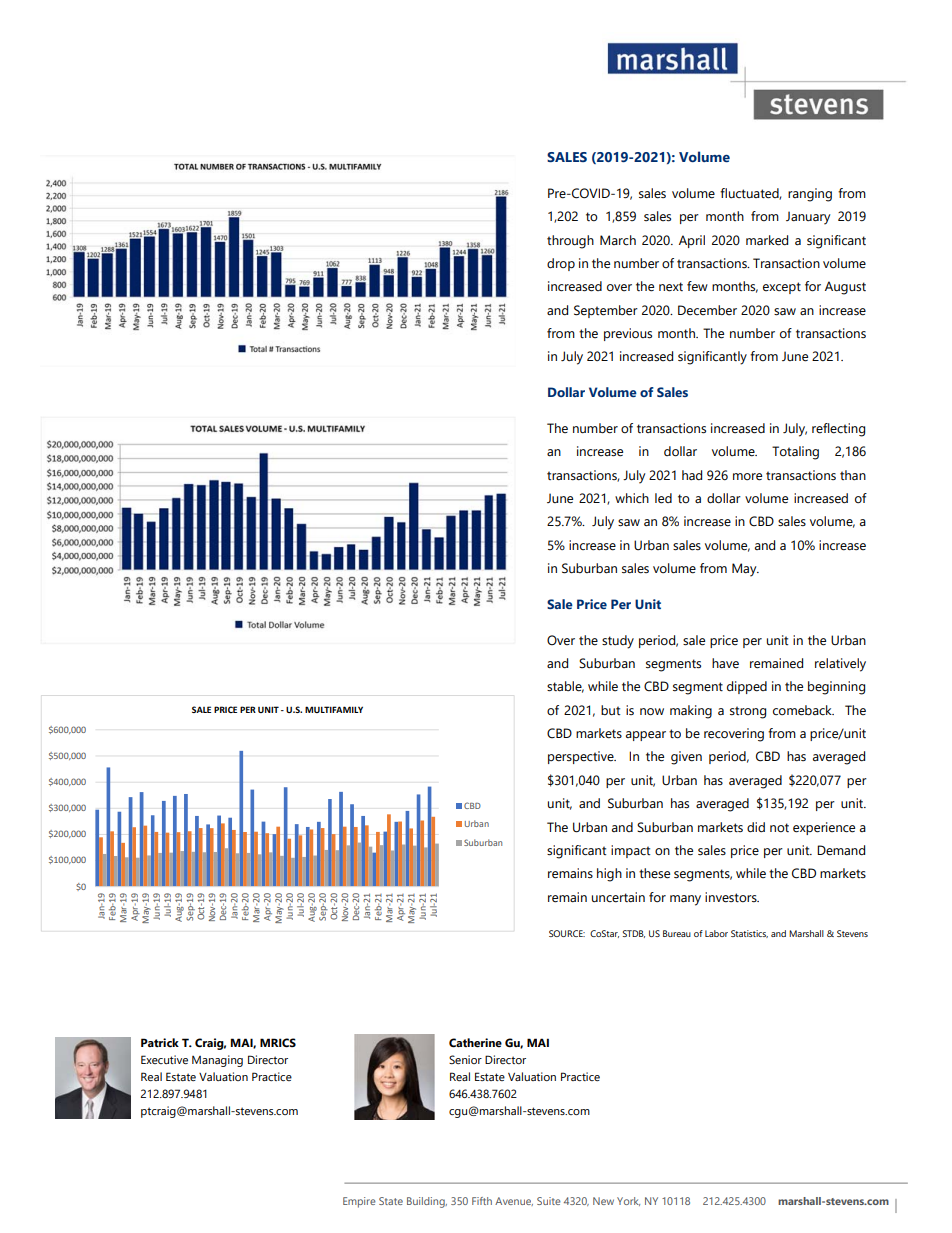 The image size is (952, 1233). Describe the element at coordinates (160, 1042) in the screenshot. I see `Patrick` at that location.
